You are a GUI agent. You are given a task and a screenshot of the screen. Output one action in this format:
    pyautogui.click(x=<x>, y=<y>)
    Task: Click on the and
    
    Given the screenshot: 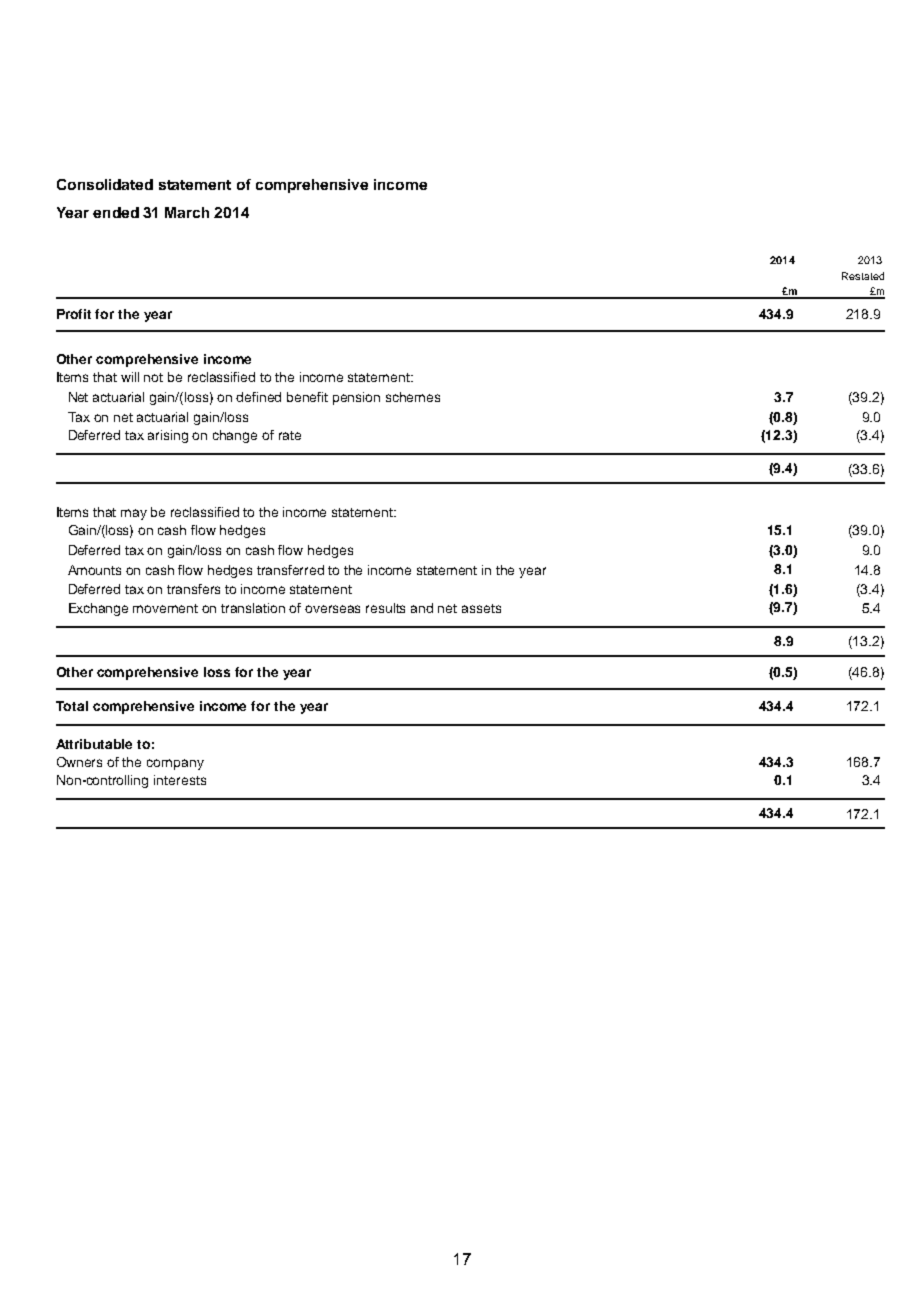 What is the action you would take?
    pyautogui.click(x=422, y=608)
